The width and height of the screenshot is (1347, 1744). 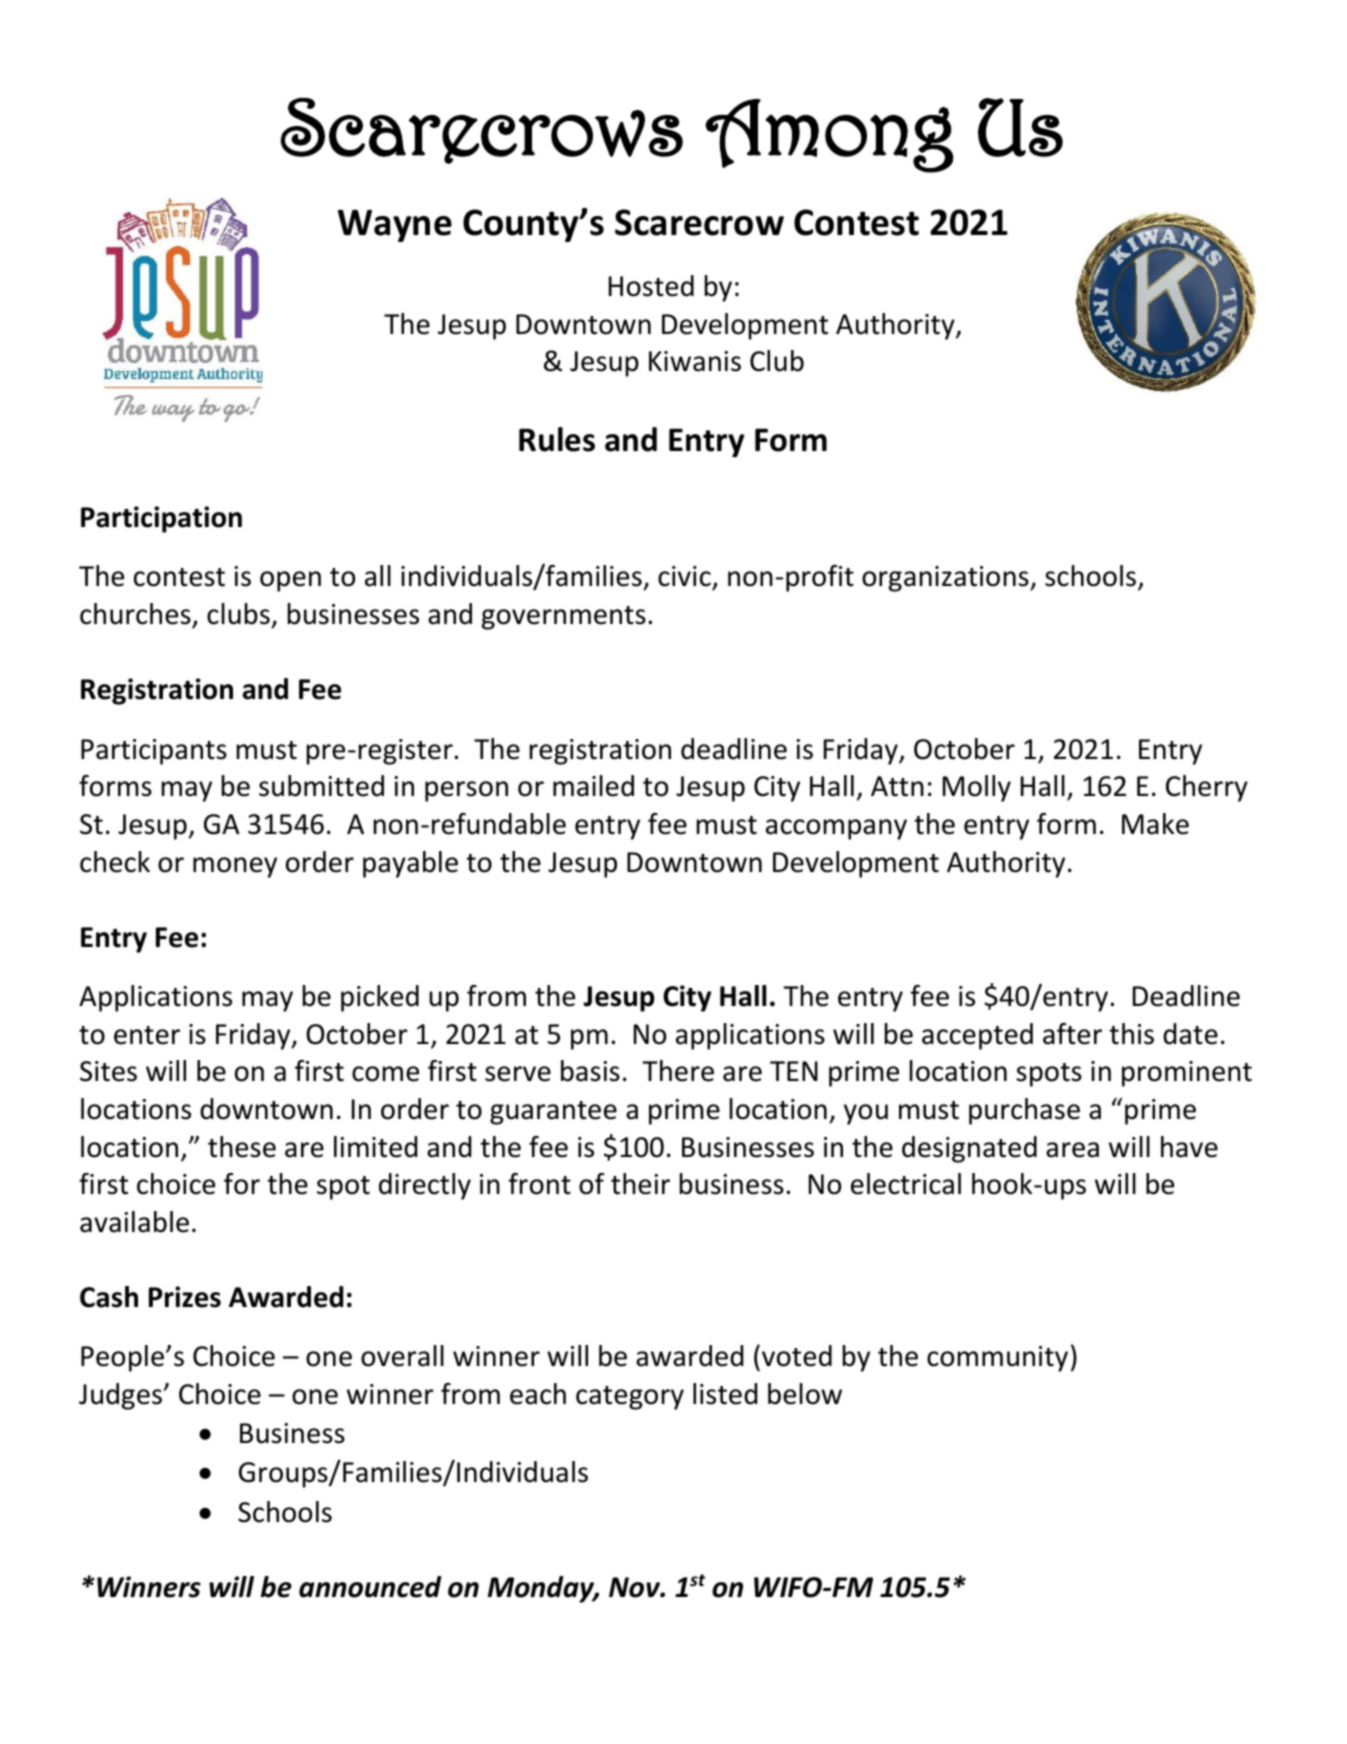 What do you see at coordinates (1072, 1150) in the screenshot?
I see `area` at bounding box center [1072, 1150].
